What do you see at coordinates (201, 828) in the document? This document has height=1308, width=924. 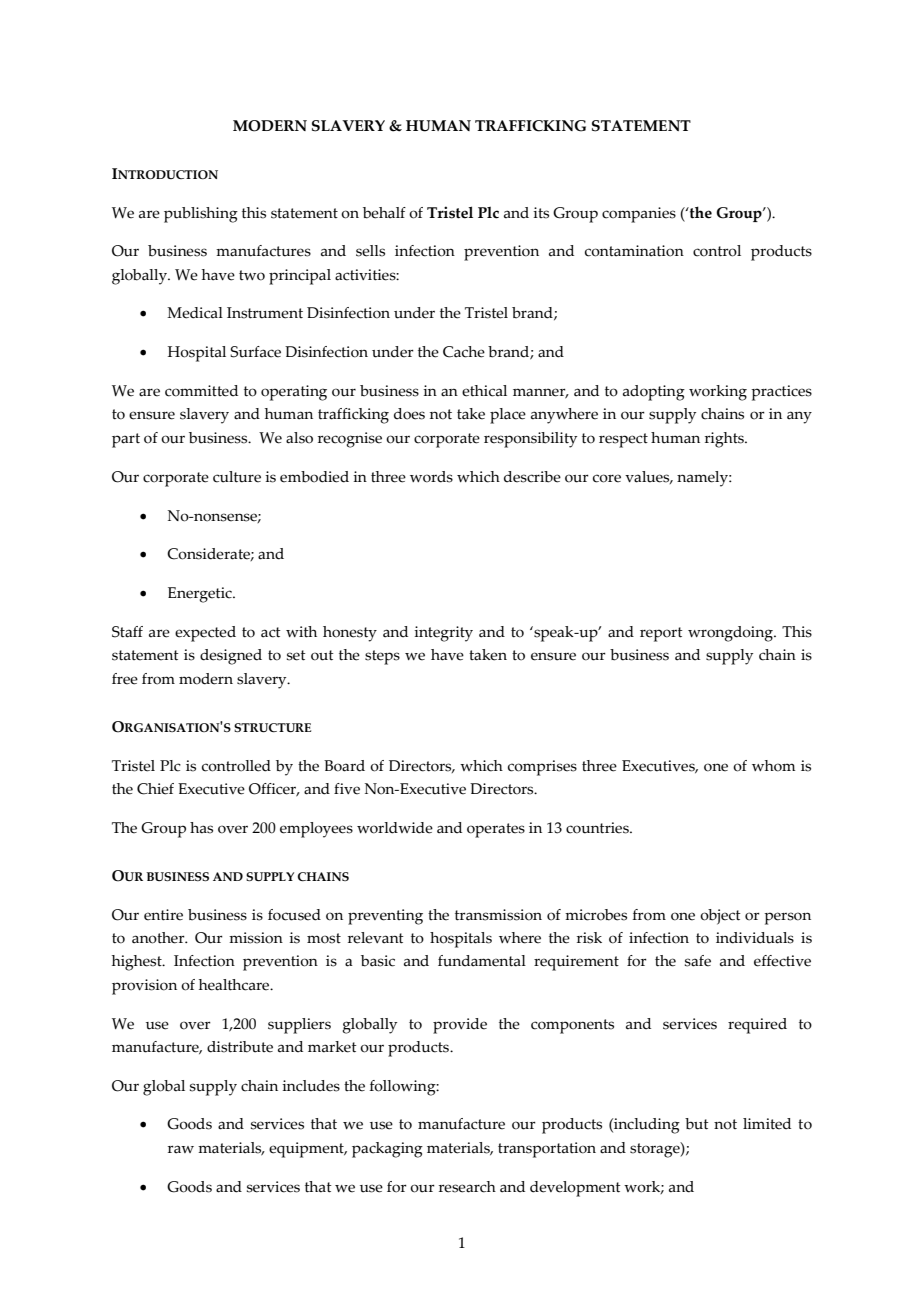 I see `has` at bounding box center [201, 828].
